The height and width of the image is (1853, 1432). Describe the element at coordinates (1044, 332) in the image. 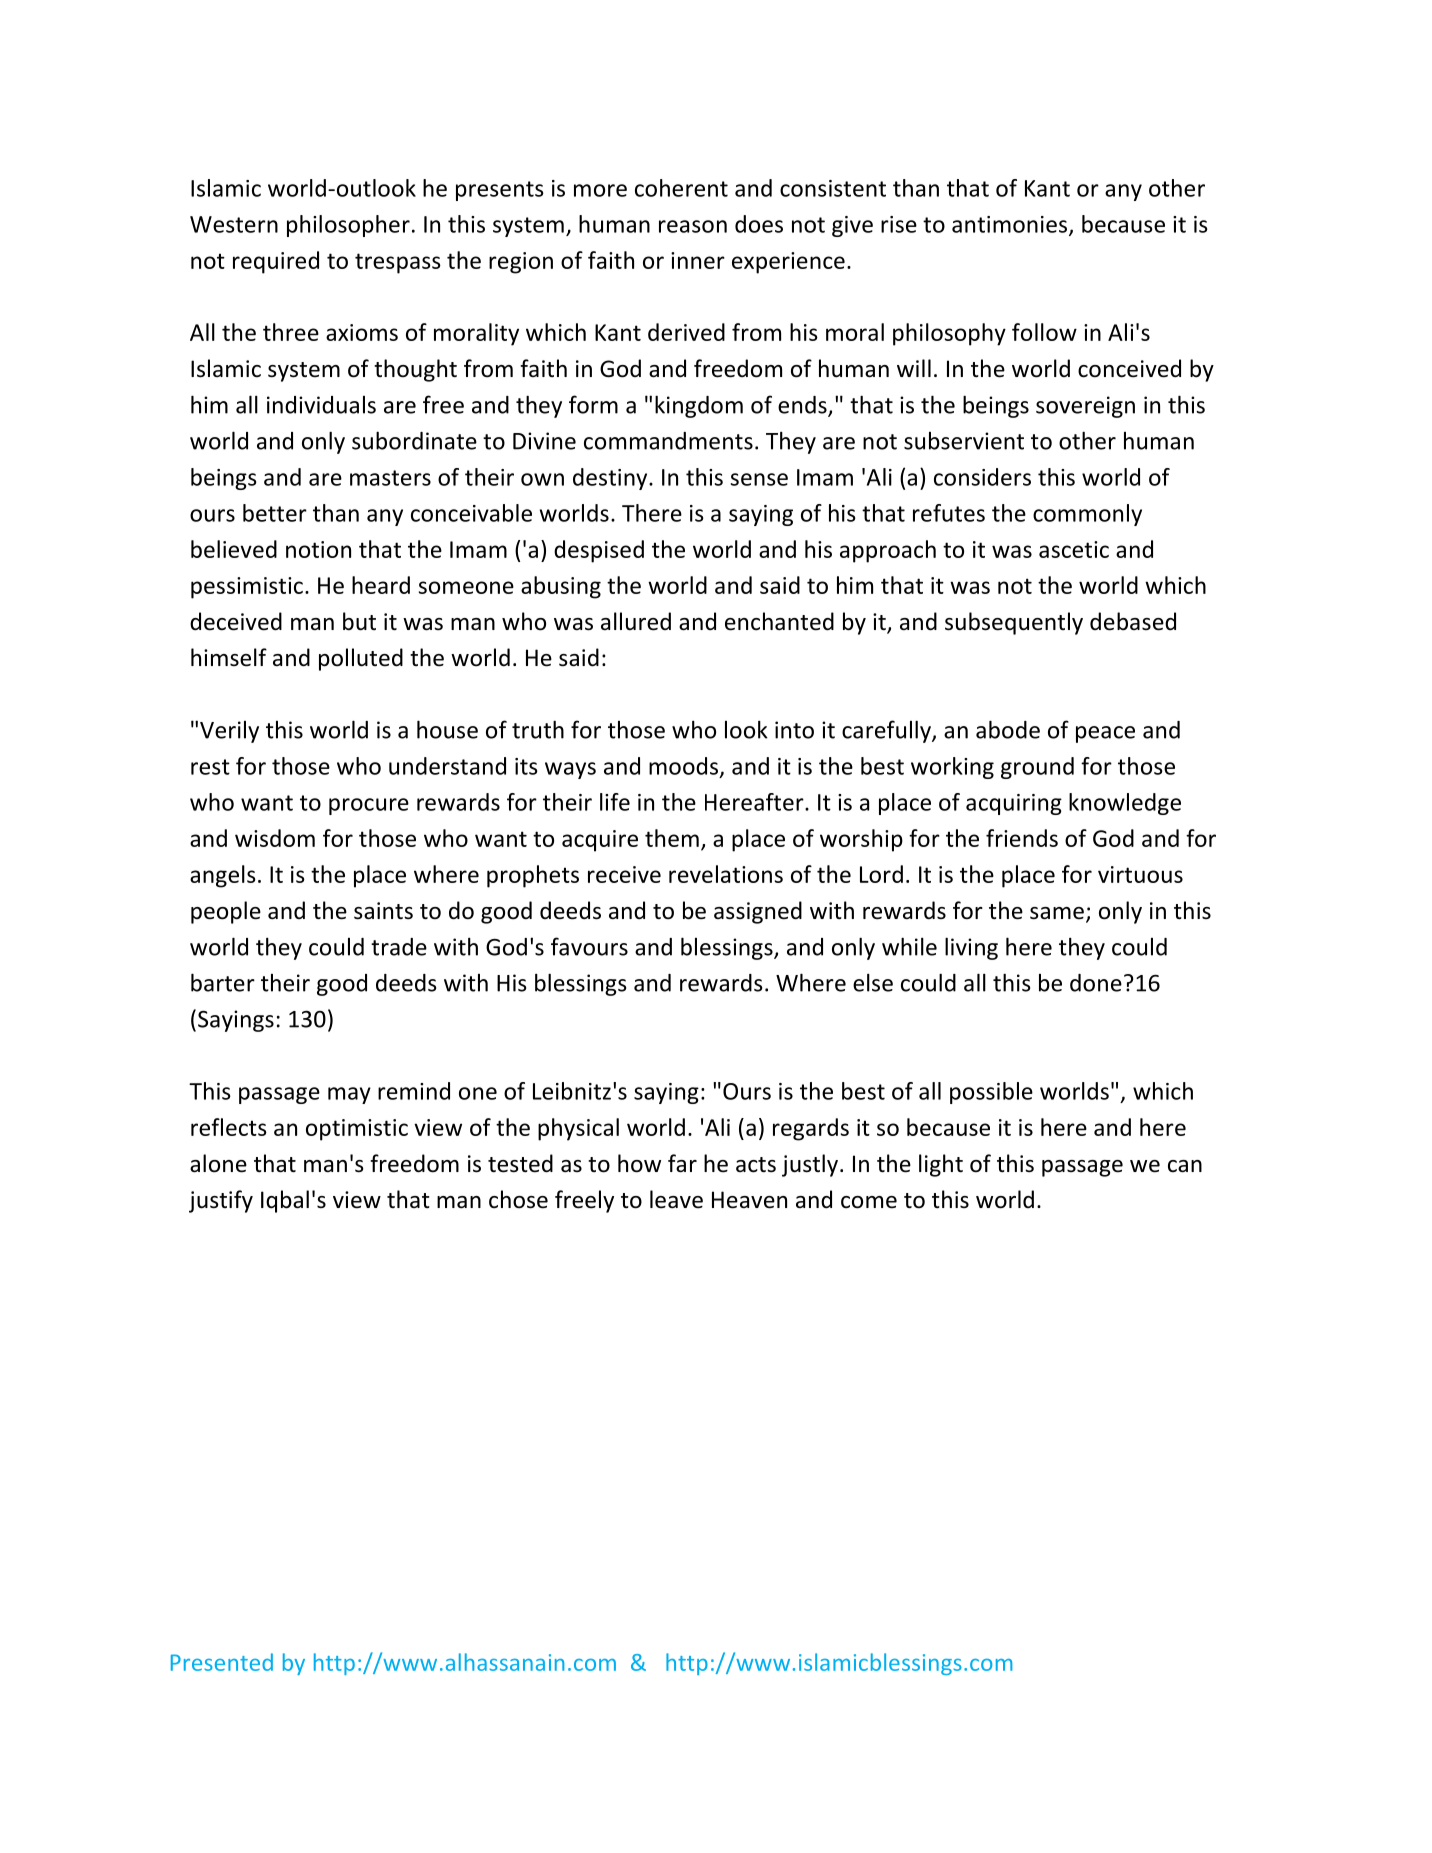

I see `follow` at that location.
